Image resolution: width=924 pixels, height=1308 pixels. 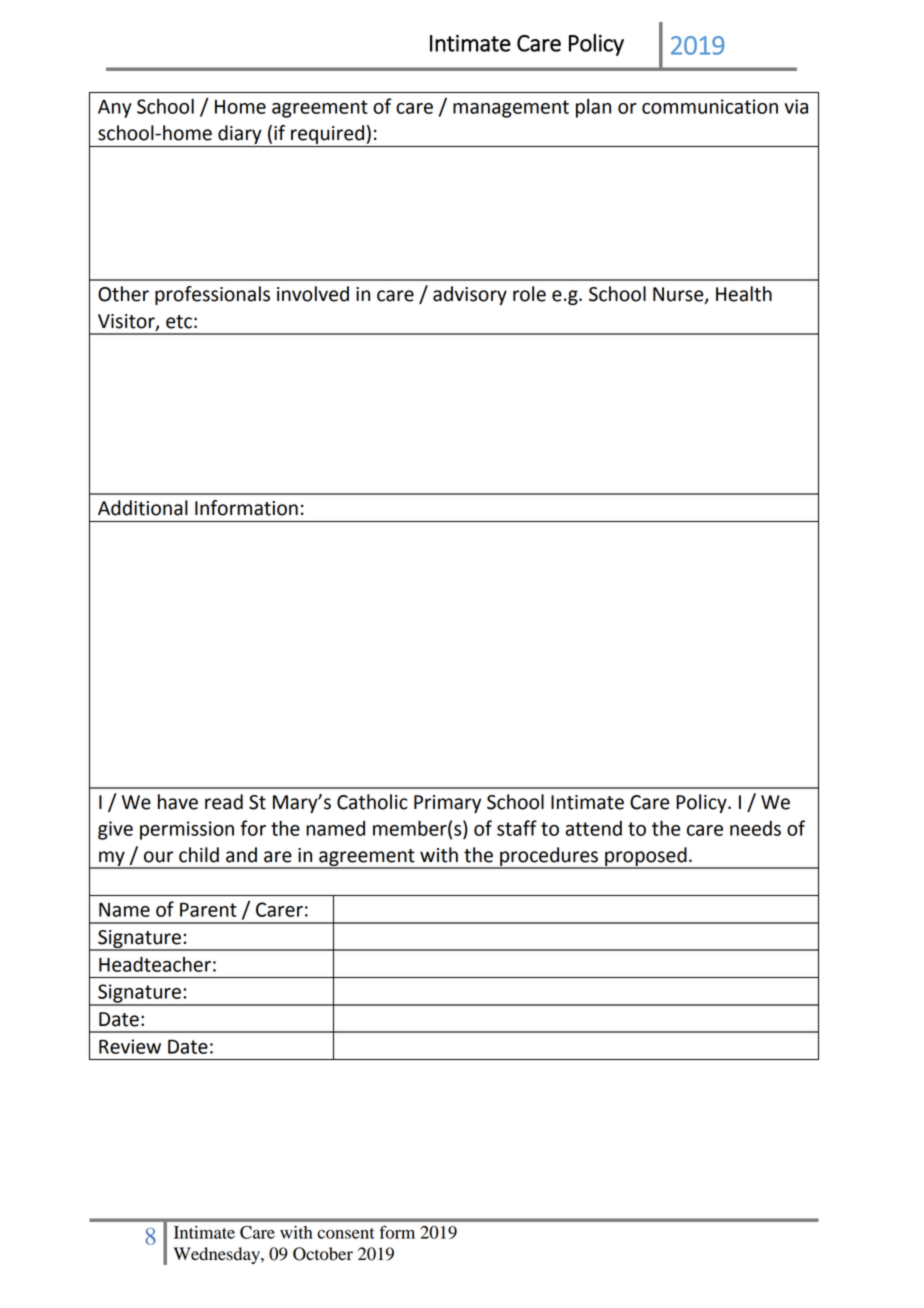 I want to click on communication, so click(x=710, y=106).
